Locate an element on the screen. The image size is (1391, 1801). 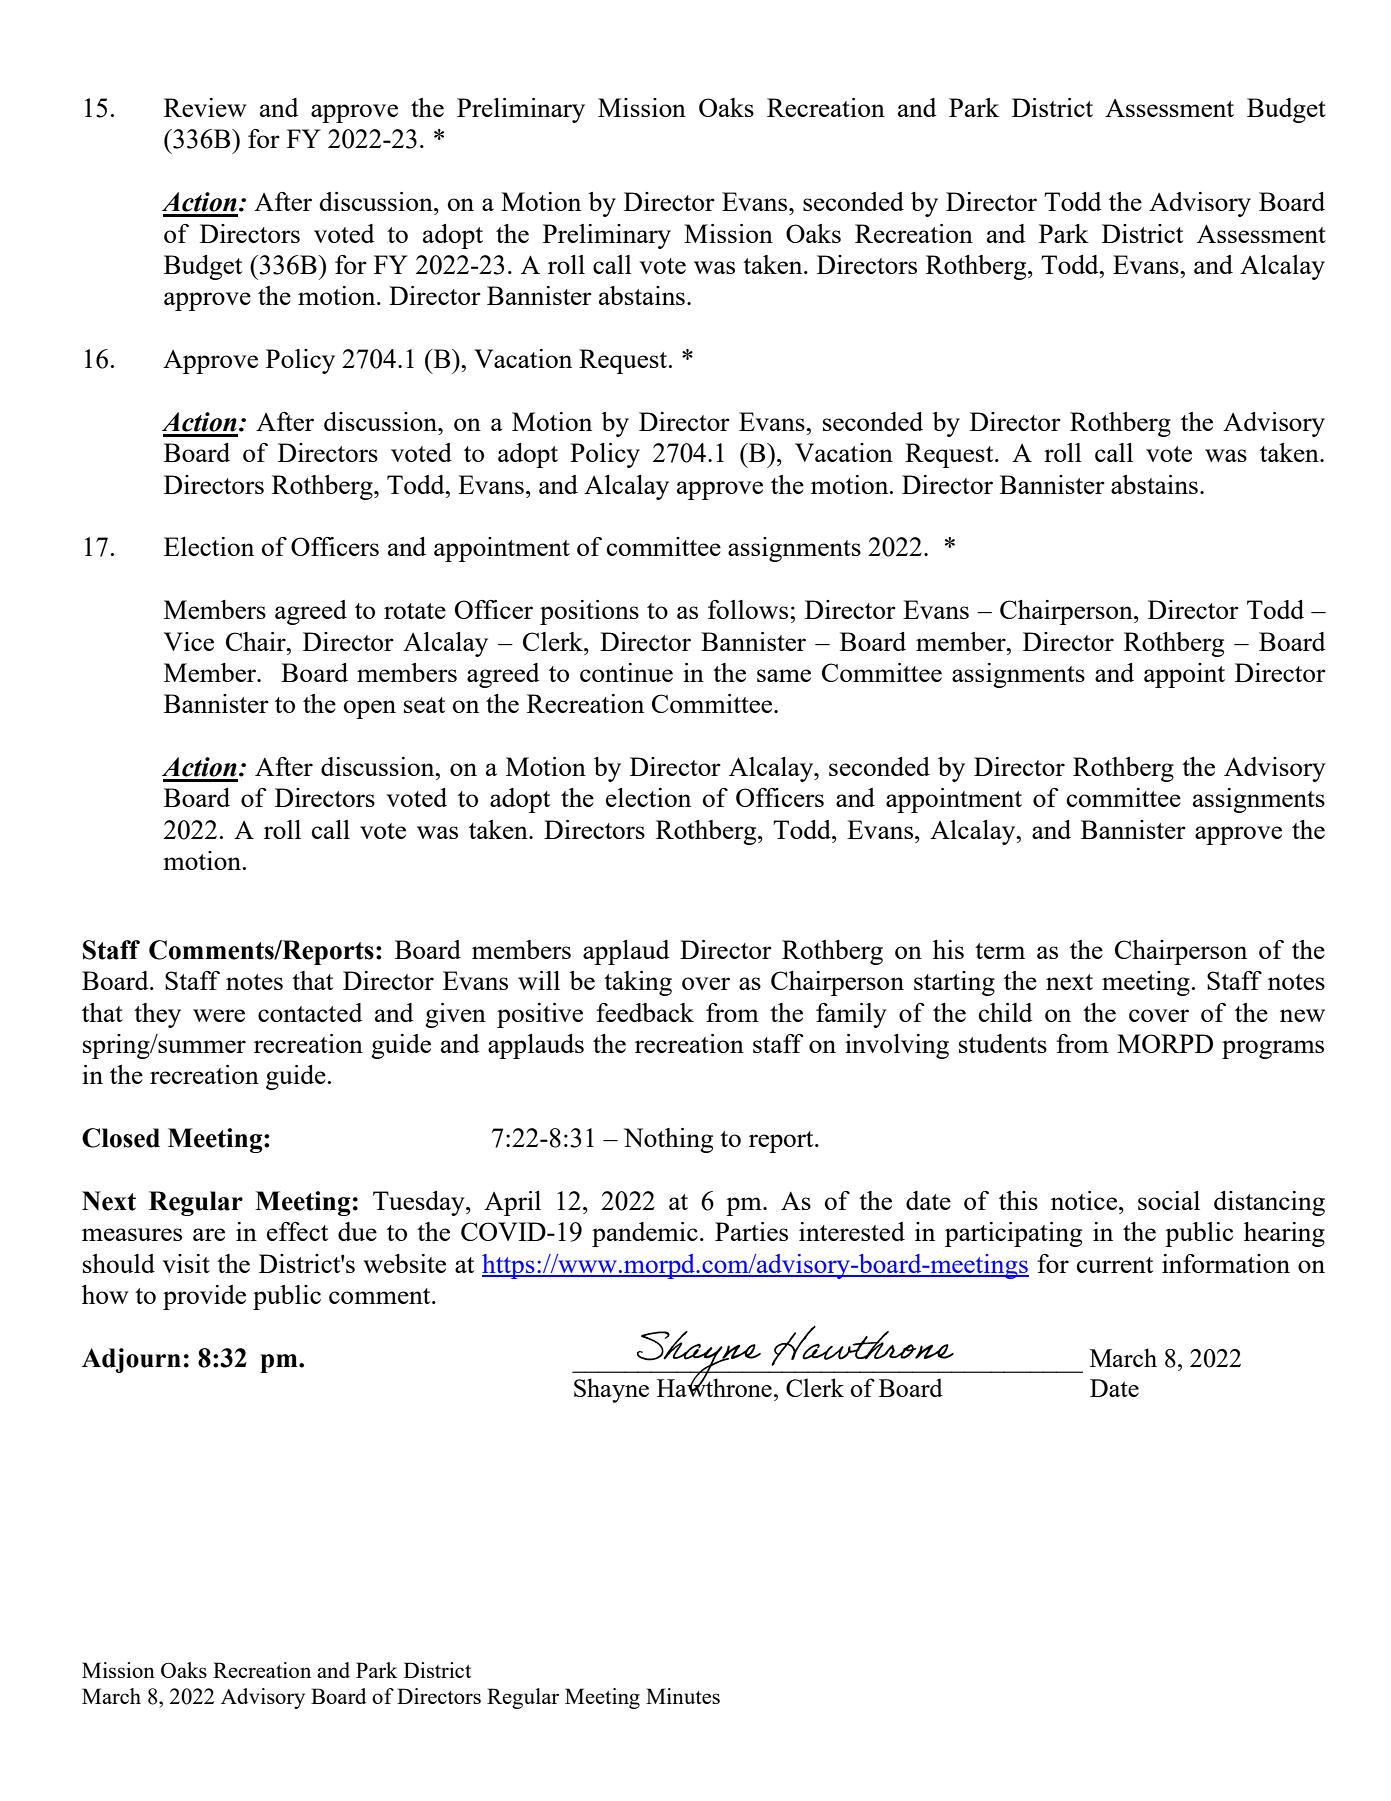
Review is located at coordinates (205, 107).
